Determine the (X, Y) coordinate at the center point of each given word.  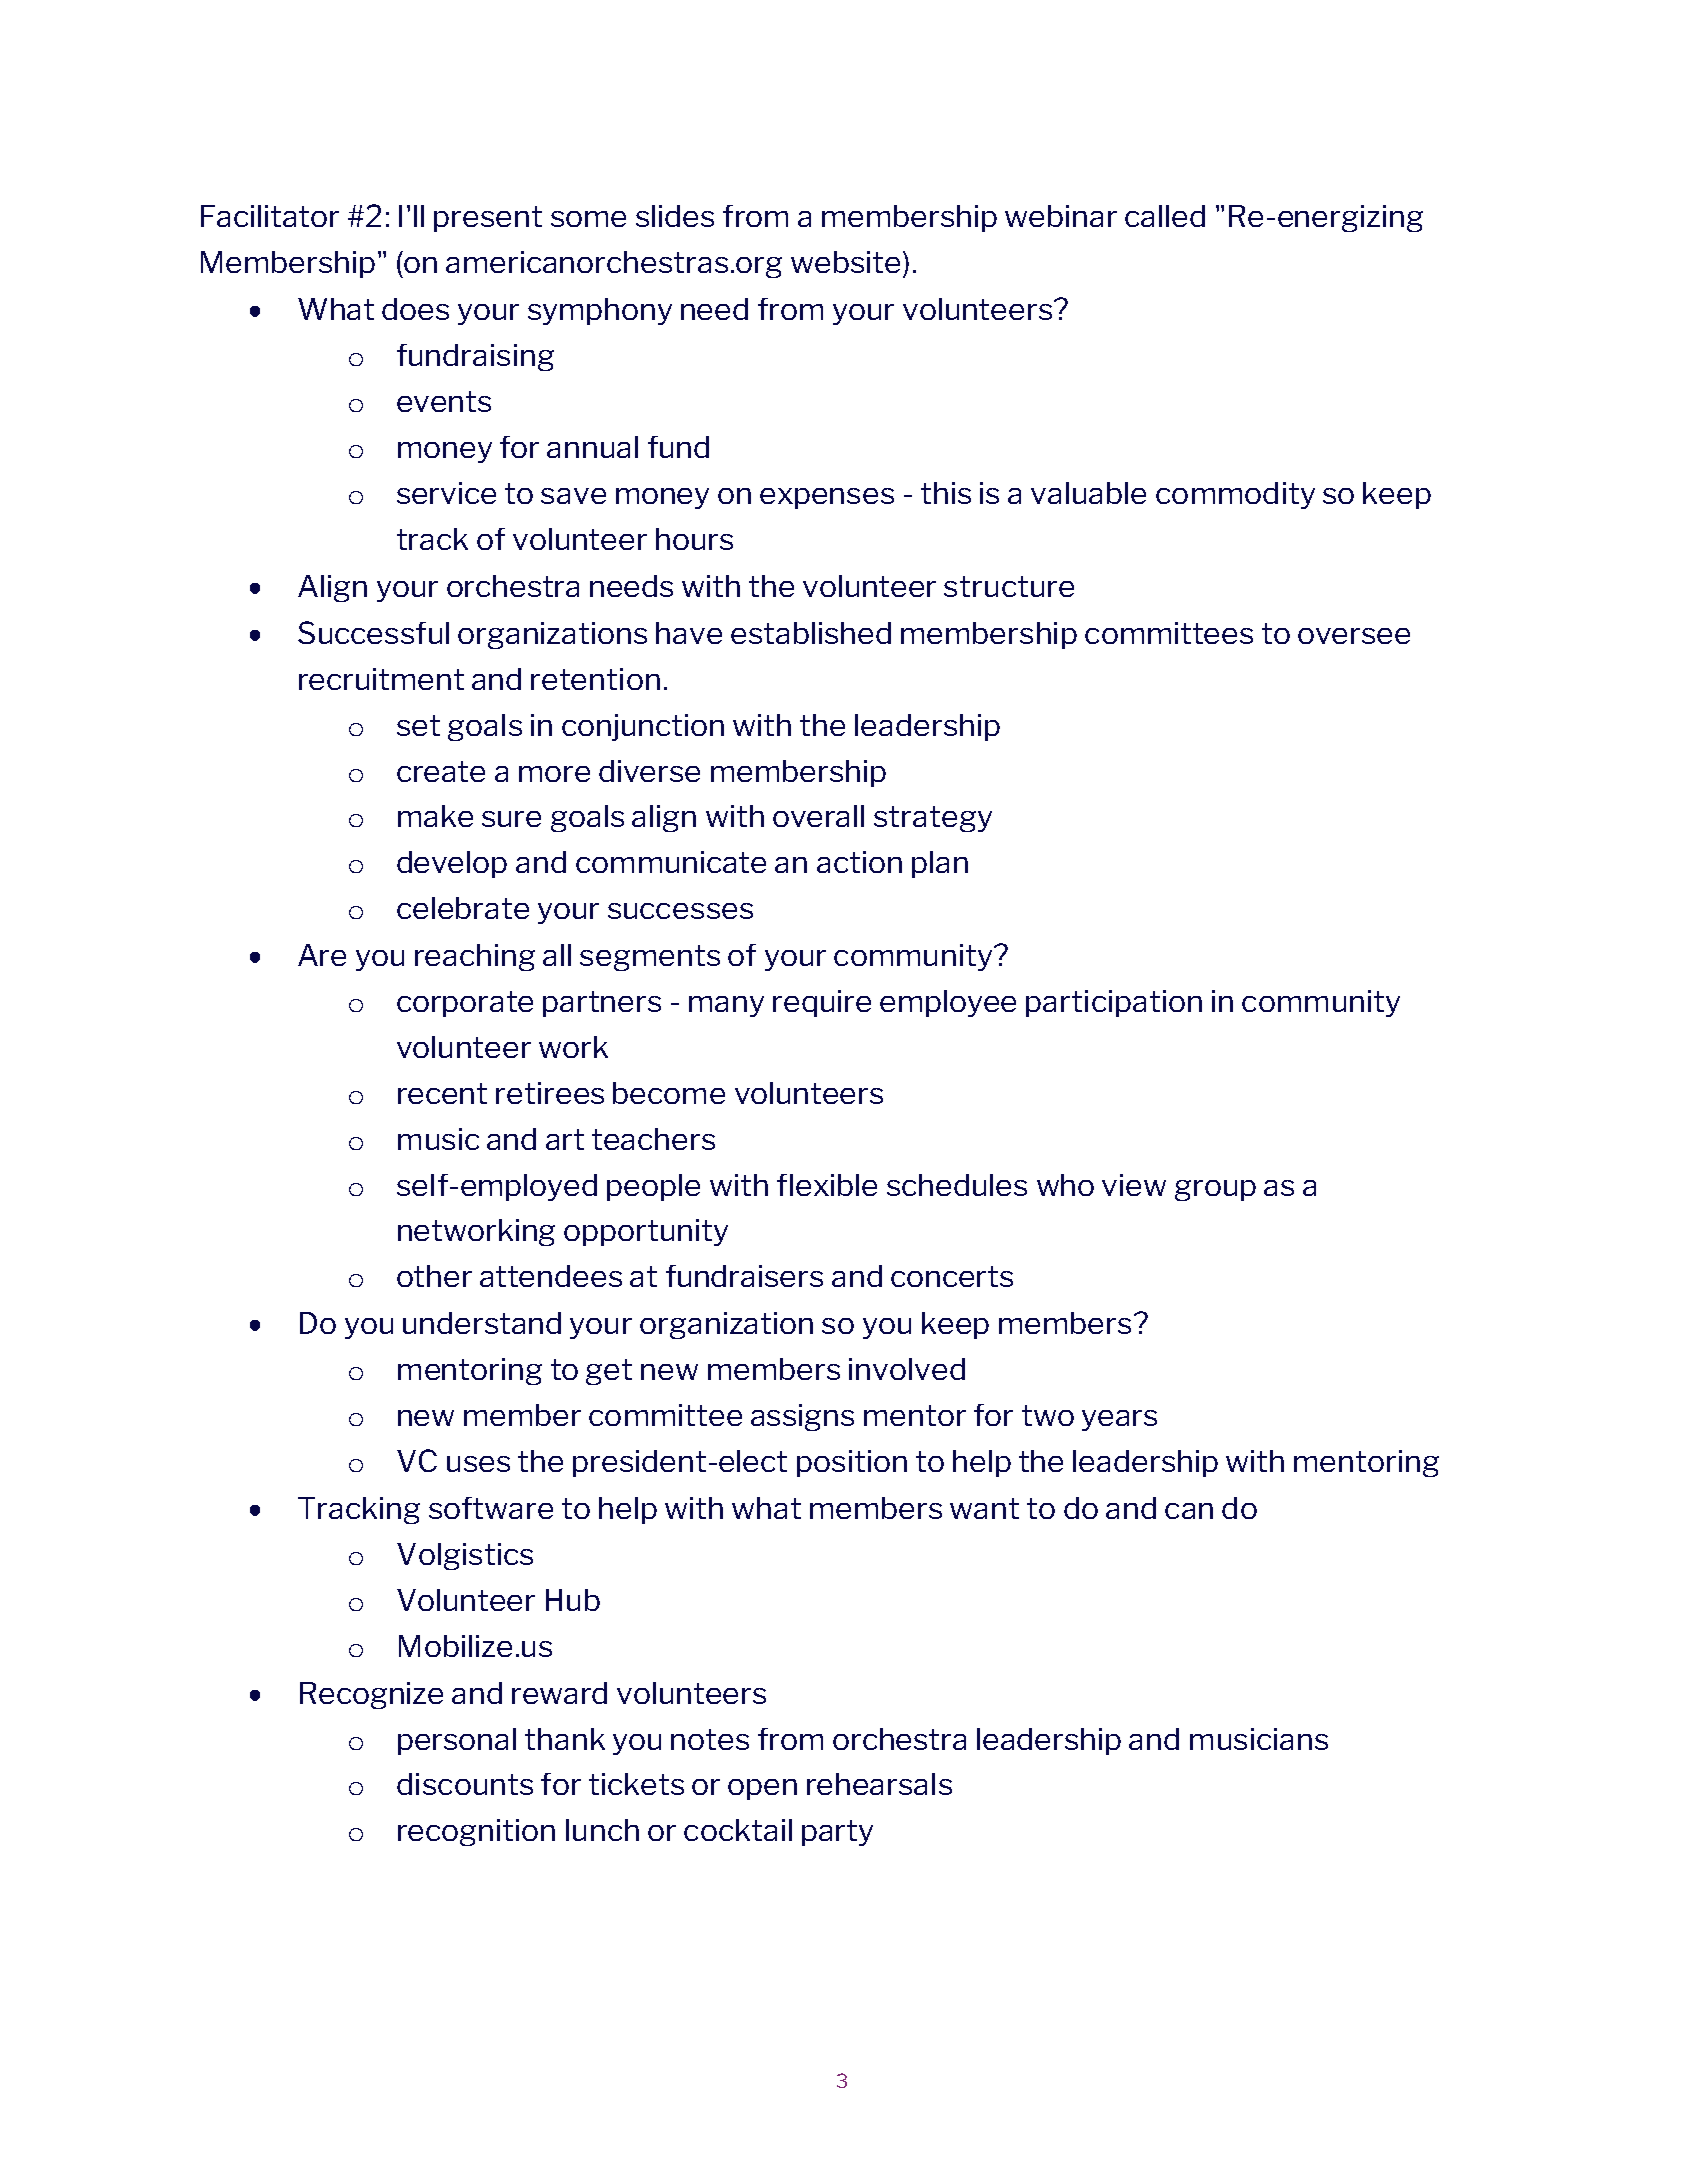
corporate (465, 1004)
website (845, 262)
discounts (465, 1784)
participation (1114, 1003)
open (762, 1789)
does (415, 309)
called (1165, 216)
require (822, 1003)
